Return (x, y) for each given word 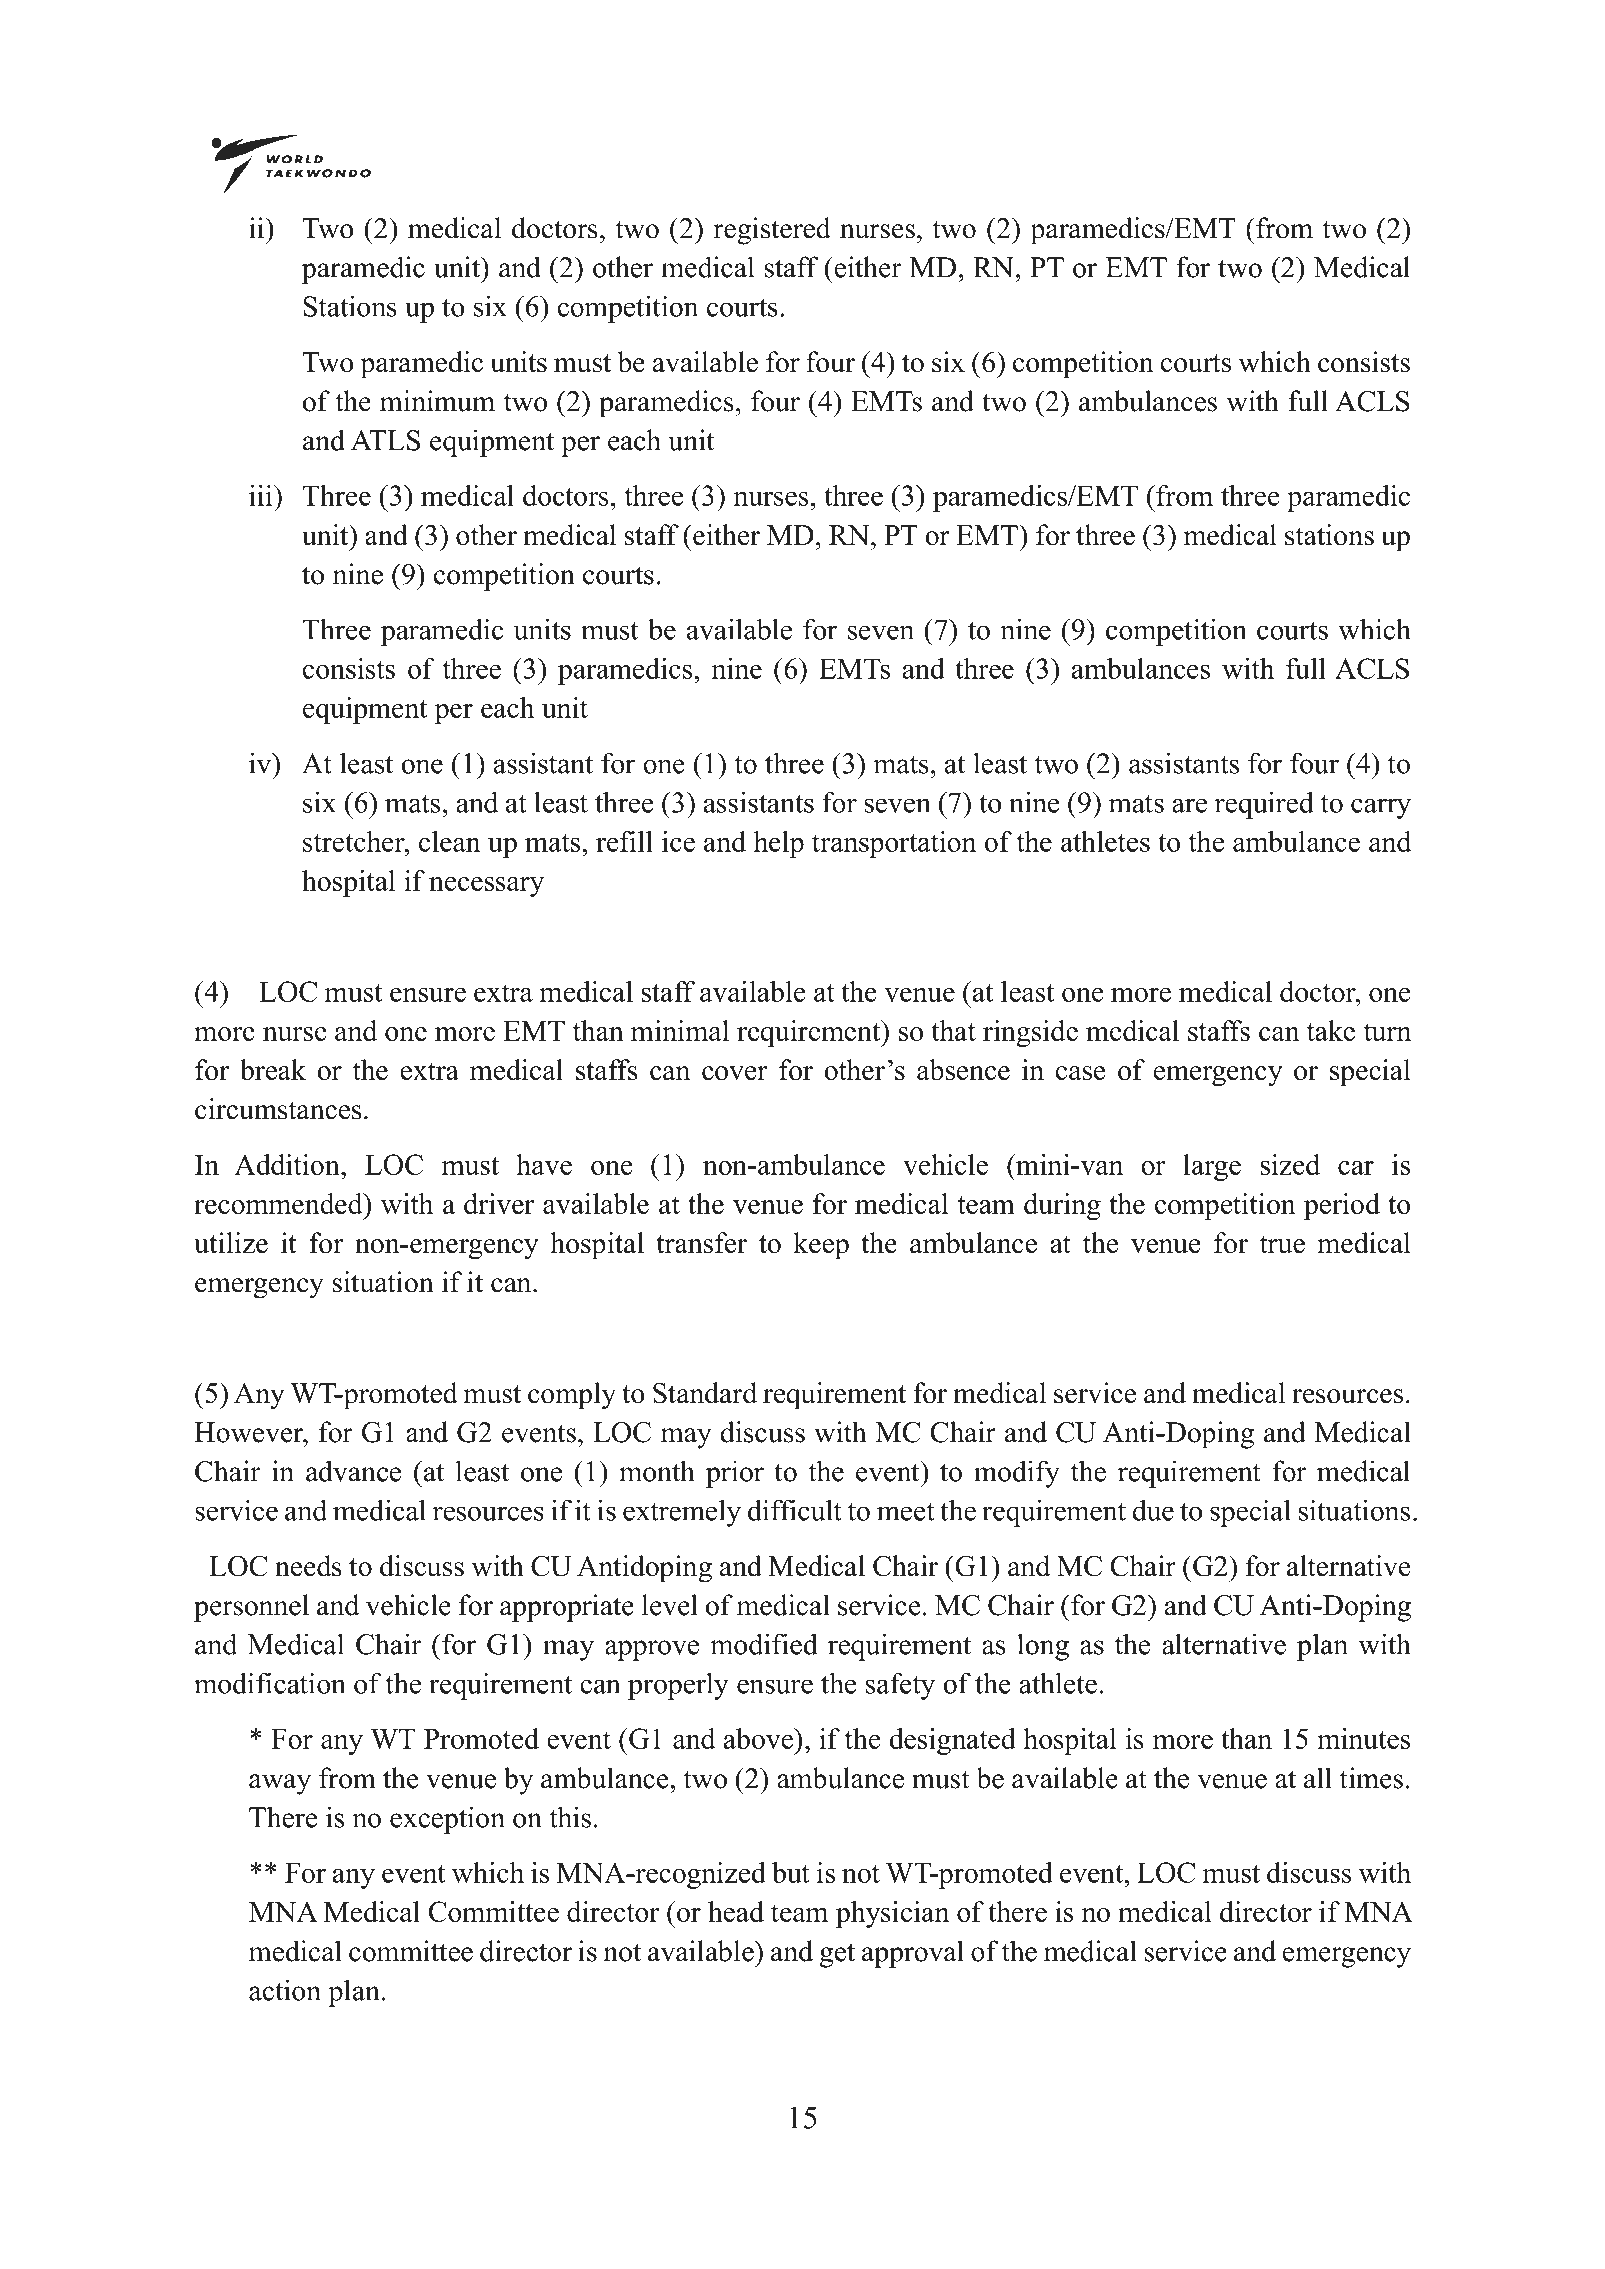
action (285, 1990)
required (1264, 805)
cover (735, 1073)
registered (772, 231)
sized (1290, 1164)
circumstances (278, 1109)
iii (262, 495)
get (837, 1955)
